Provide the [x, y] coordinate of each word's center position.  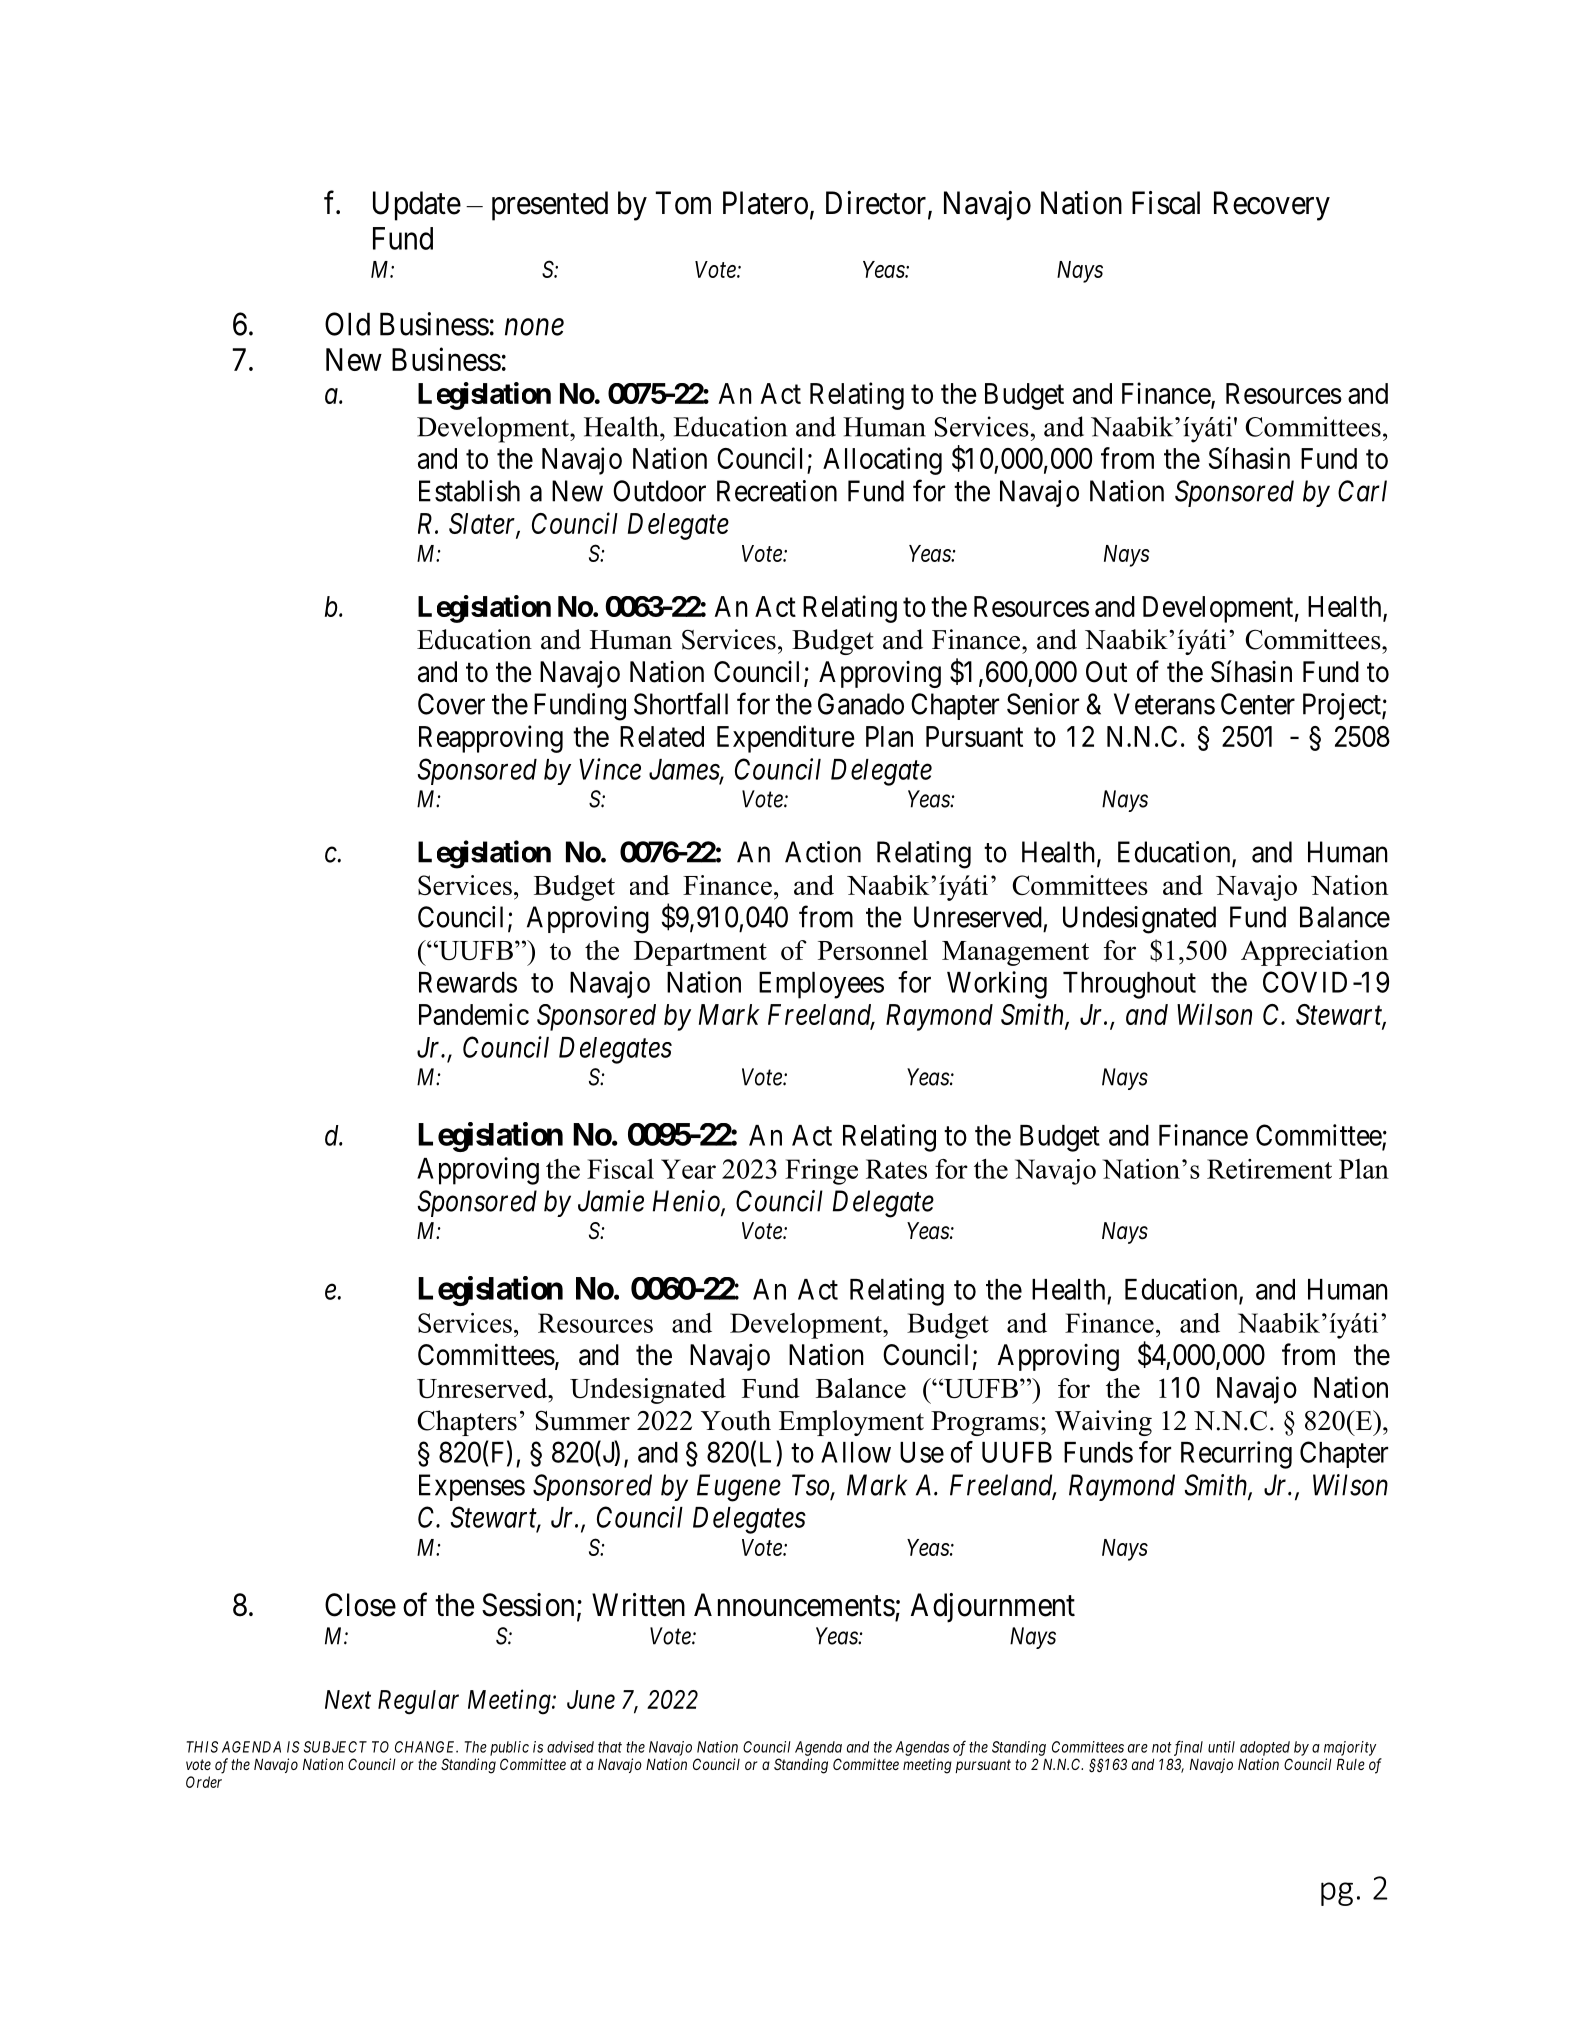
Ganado [861, 704]
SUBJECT [335, 1747]
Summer [583, 1420]
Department [700, 953]
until [1221, 1747]
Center [1258, 704]
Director [877, 204]
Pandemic [474, 1014]
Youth [736, 1420]
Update [417, 206]
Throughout [1129, 985]
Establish [469, 491]
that [610, 1747]
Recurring [1236, 1455]
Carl [1362, 491]
